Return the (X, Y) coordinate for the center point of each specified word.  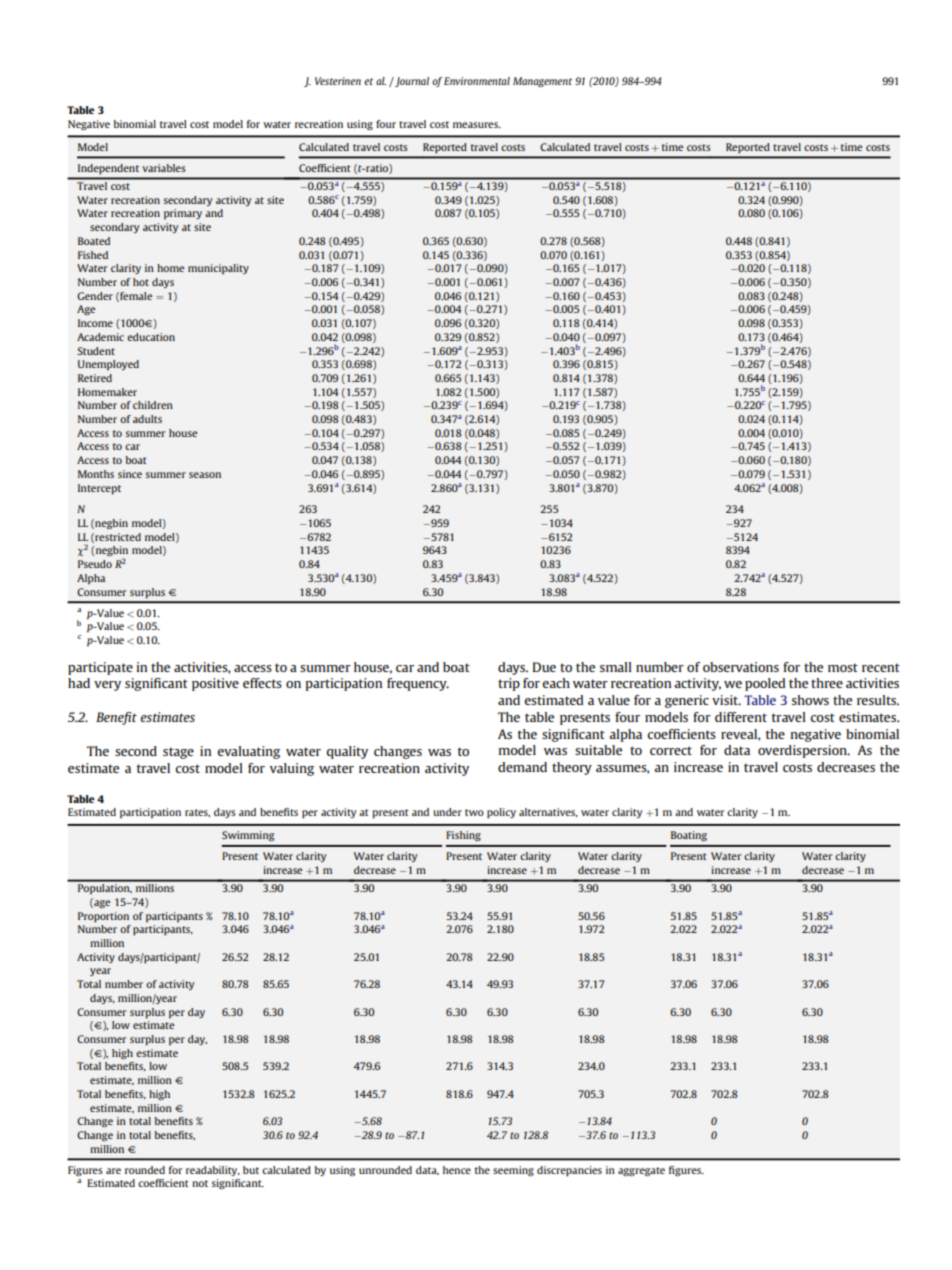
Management (542, 82)
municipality (218, 269)
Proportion (103, 917)
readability (213, 1171)
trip (509, 684)
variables (164, 168)
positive (215, 684)
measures (476, 125)
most (843, 667)
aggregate (641, 1171)
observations (741, 667)
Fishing (463, 836)
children (153, 405)
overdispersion (803, 751)
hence (457, 1170)
